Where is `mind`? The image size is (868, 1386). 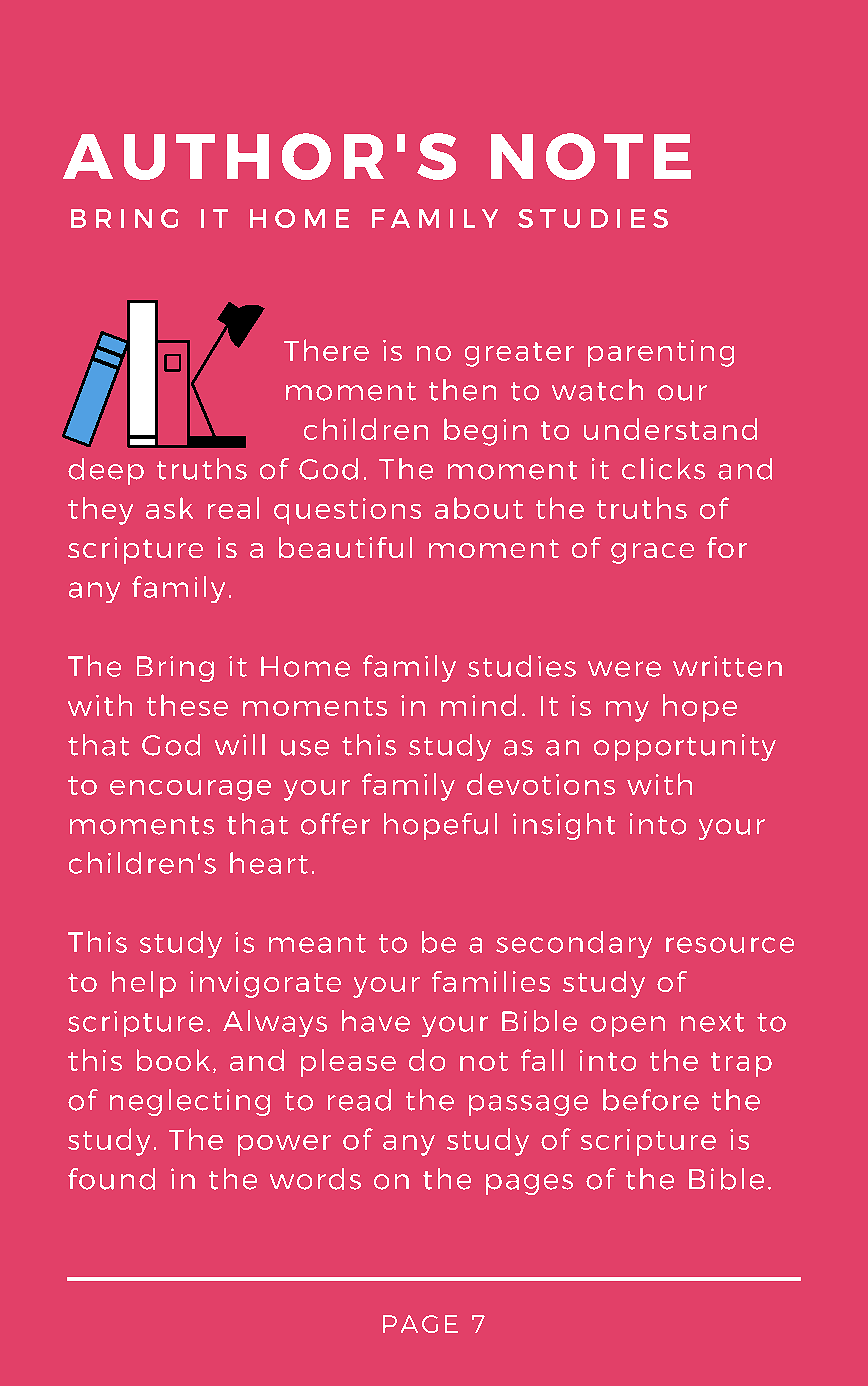
mind is located at coordinates (478, 705).
